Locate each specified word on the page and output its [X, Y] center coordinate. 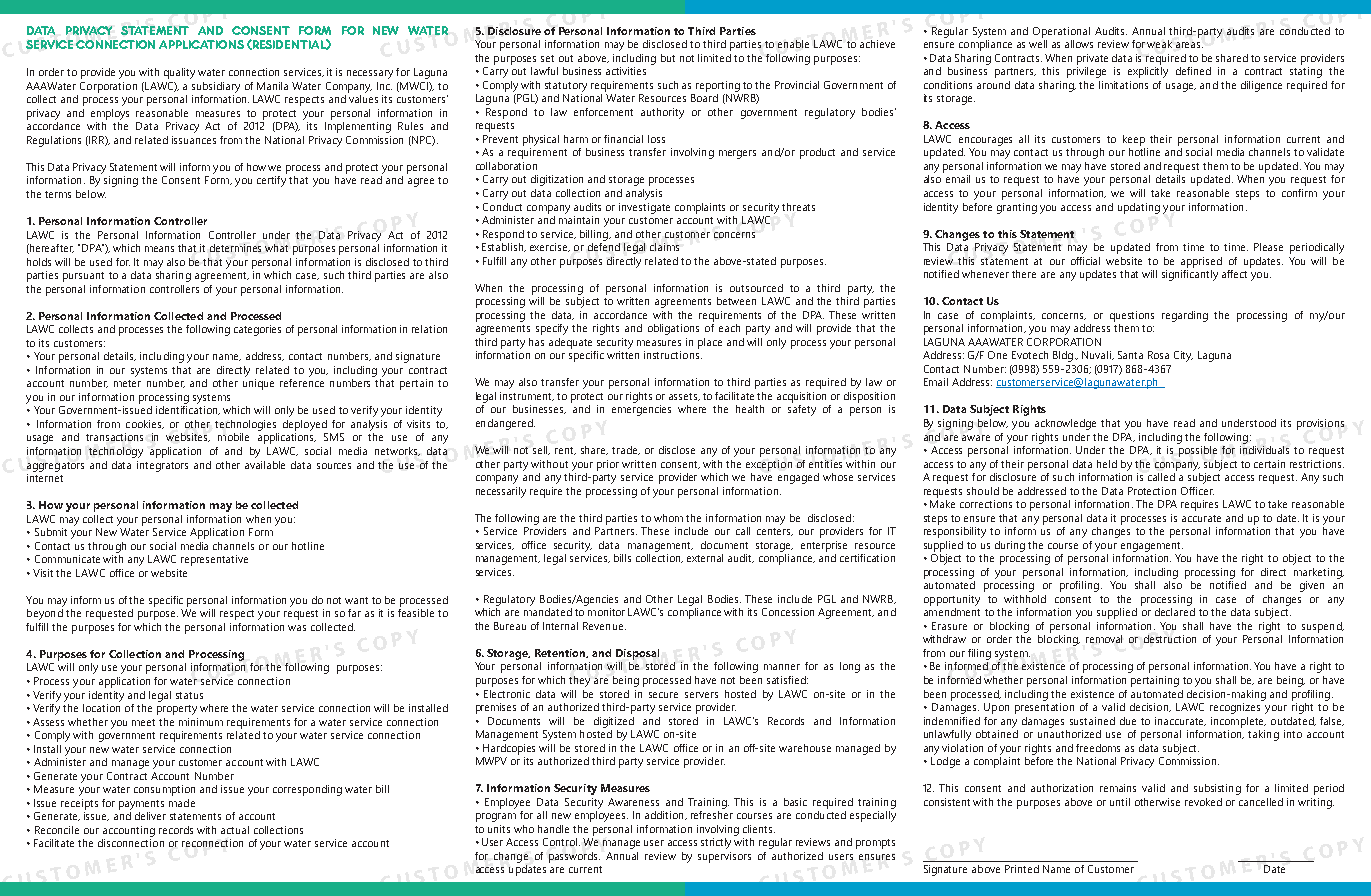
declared [1175, 612]
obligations [673, 329]
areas [1189, 45]
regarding [1185, 316]
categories [257, 330]
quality [179, 73]
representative [214, 560]
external [705, 558]
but [668, 58]
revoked [1203, 802]
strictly [716, 843]
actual [235, 830]
